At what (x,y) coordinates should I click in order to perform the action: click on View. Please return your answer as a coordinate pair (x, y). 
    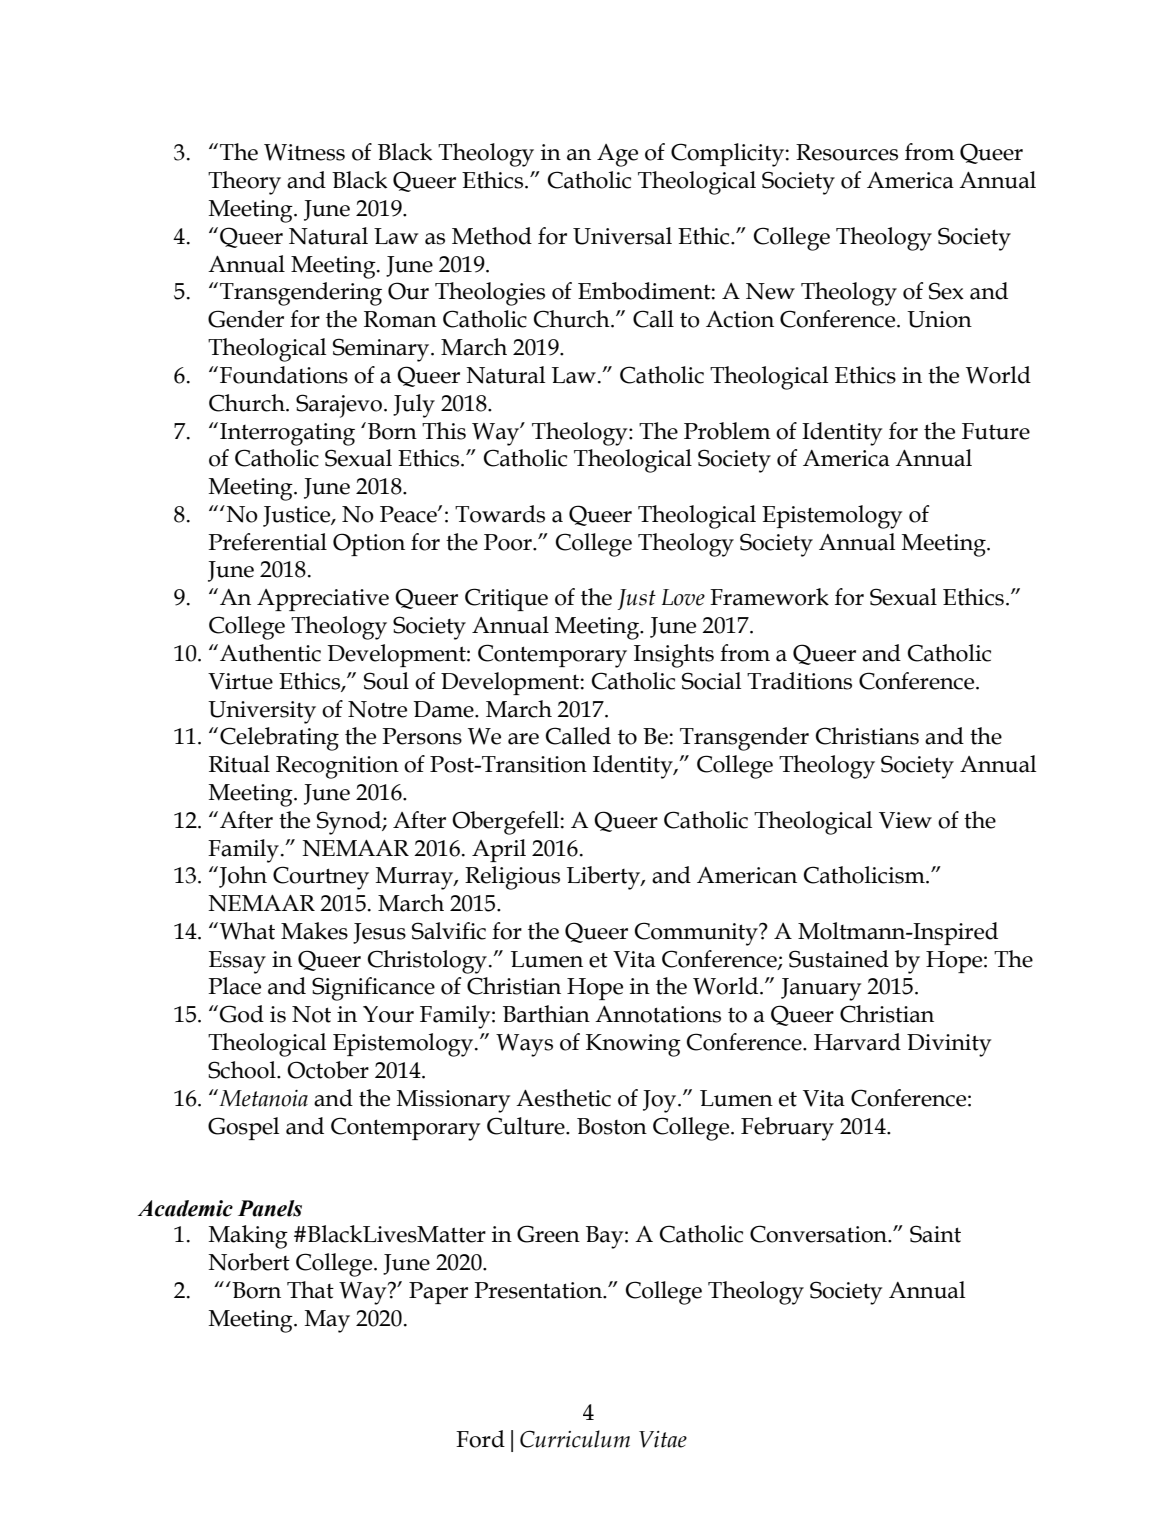
    Looking at the image, I should click on (905, 820).
